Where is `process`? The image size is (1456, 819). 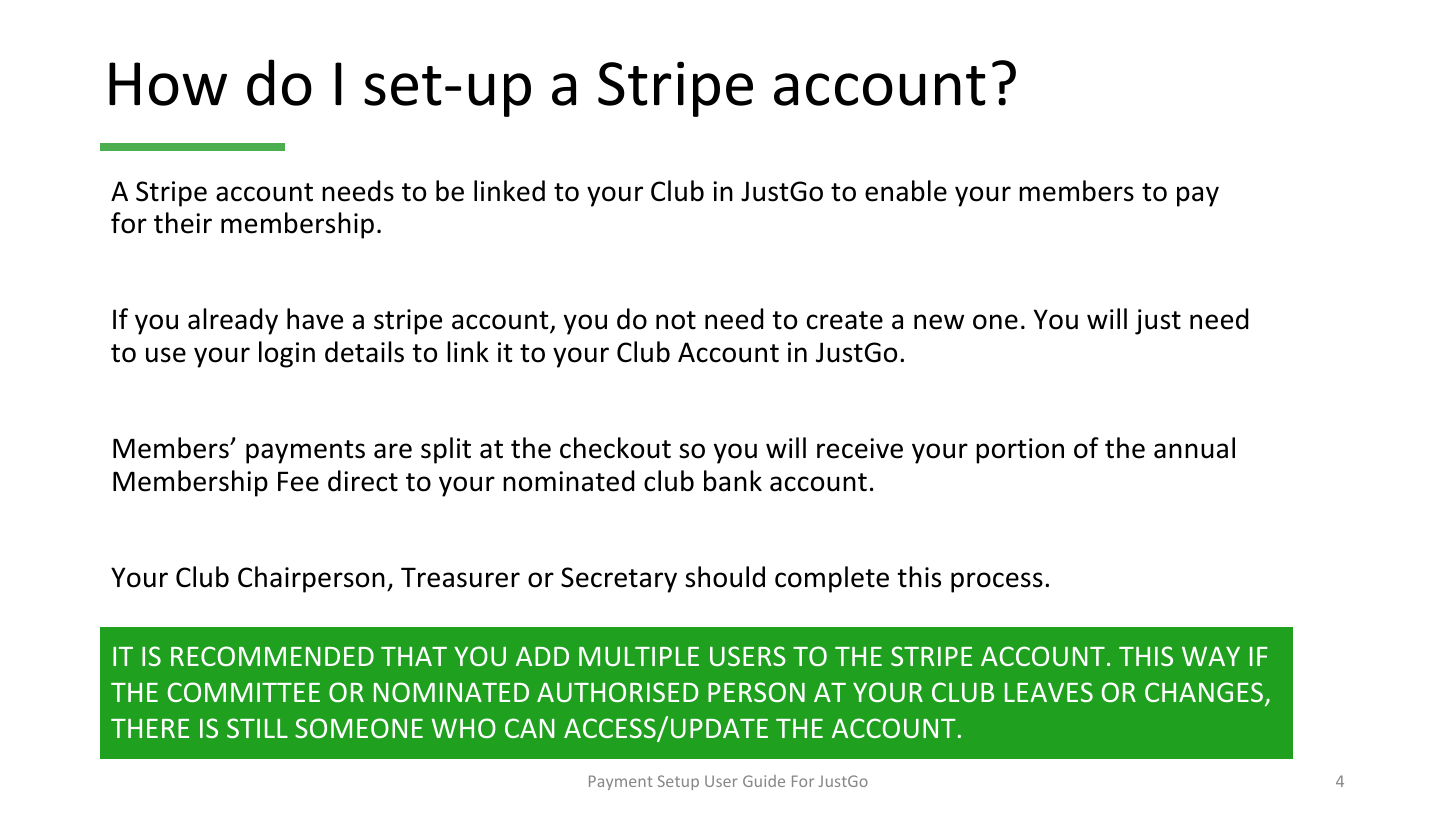 process is located at coordinates (997, 582).
